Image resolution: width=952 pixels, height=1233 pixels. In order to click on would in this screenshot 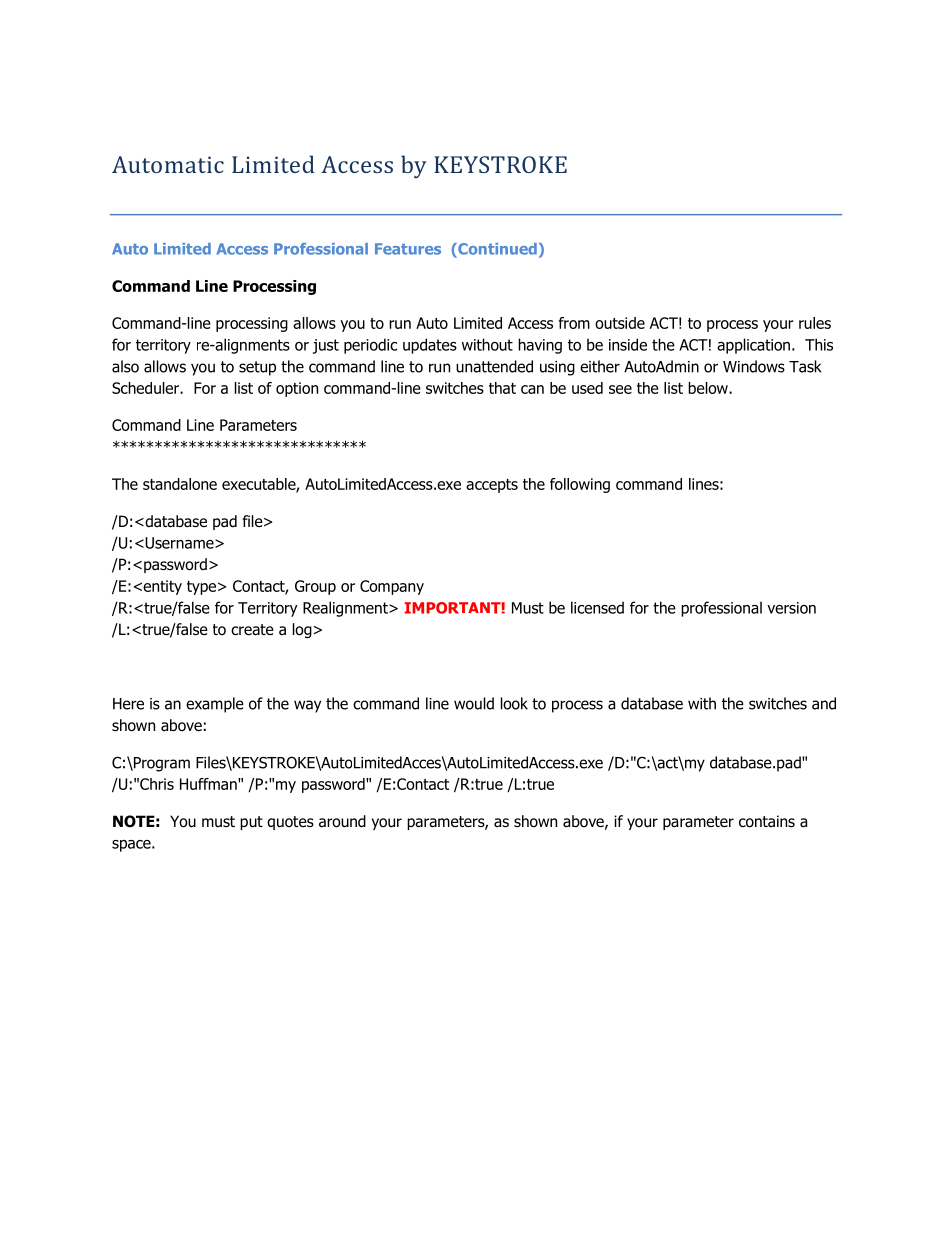, I will do `click(474, 703)`.
